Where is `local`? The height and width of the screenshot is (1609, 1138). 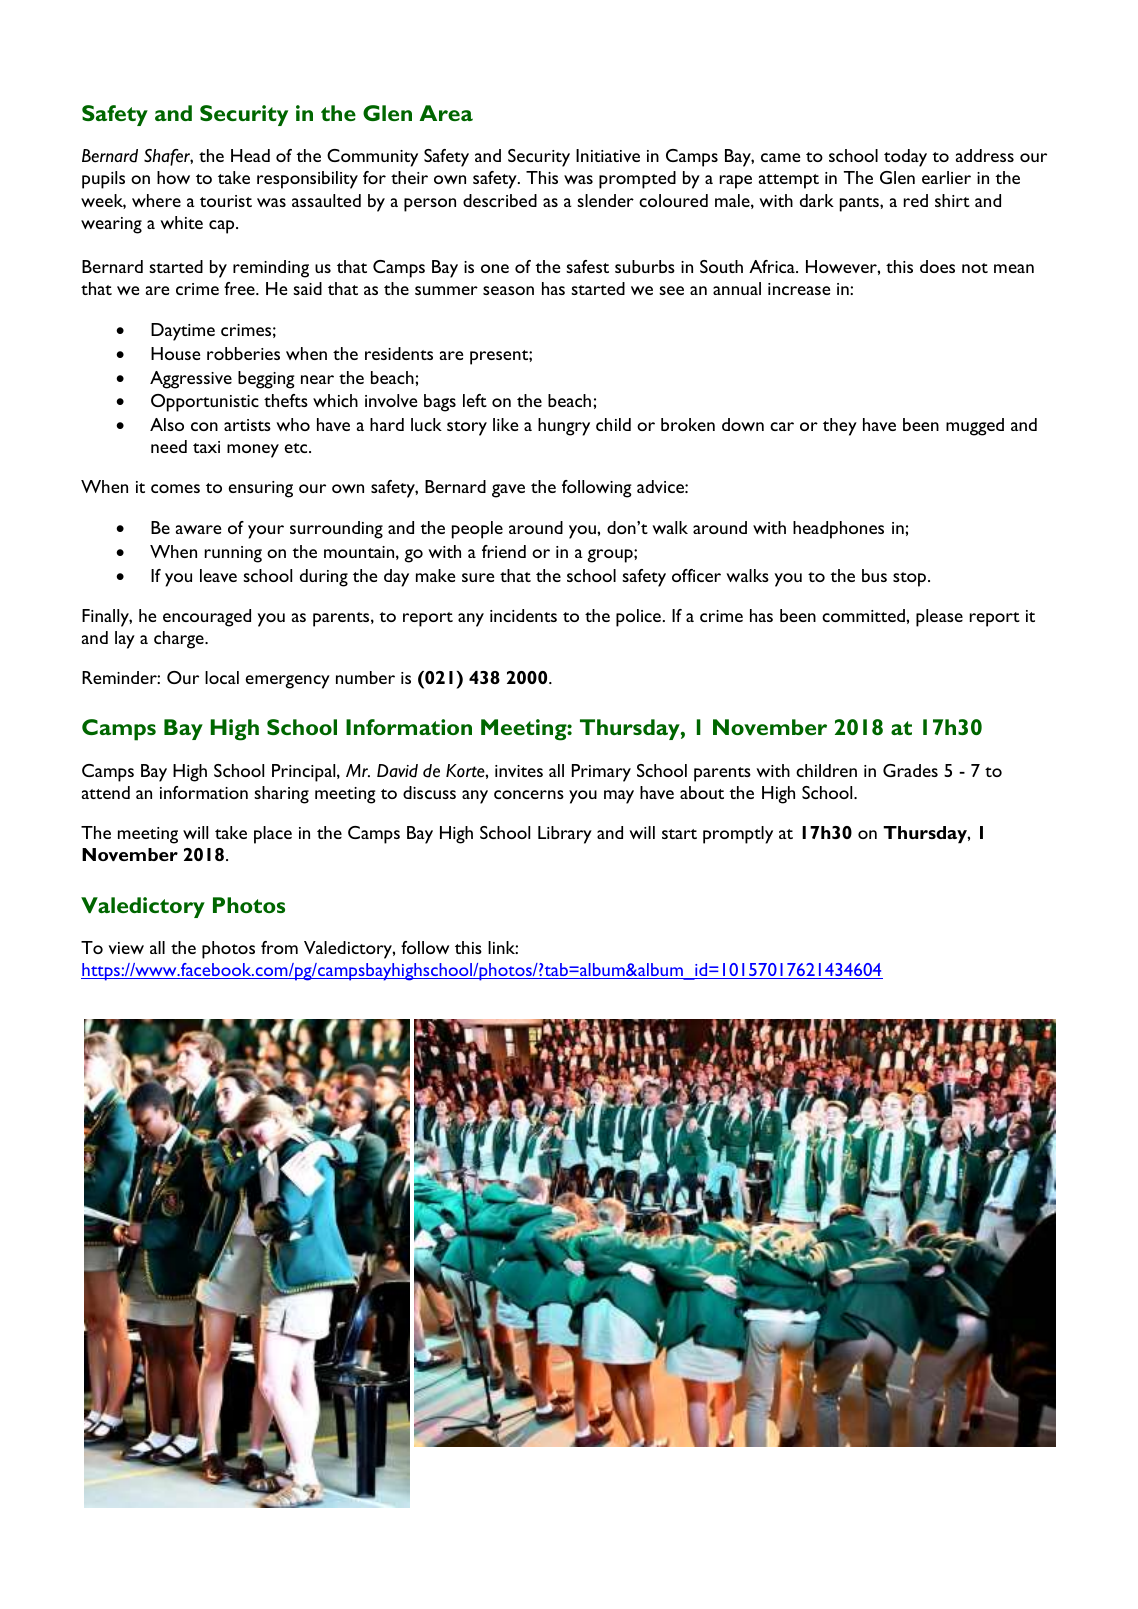
local is located at coordinates (222, 677).
